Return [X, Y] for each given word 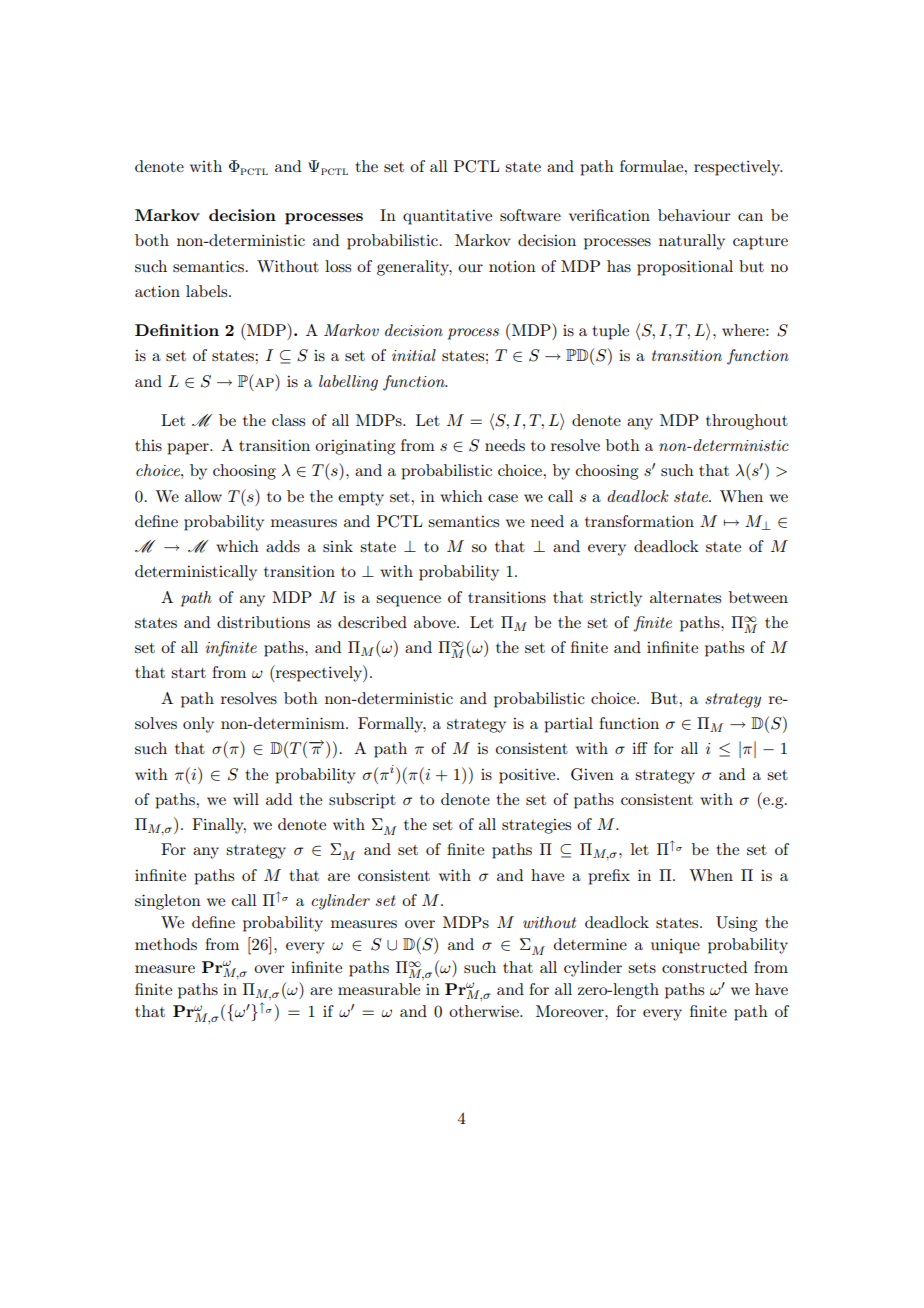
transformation [639, 521]
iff [640, 748]
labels [208, 291]
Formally [392, 725]
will [246, 799]
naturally [692, 242]
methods [166, 944]
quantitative [447, 217]
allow [203, 496]
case [503, 498]
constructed [704, 967]
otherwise [485, 1011]
